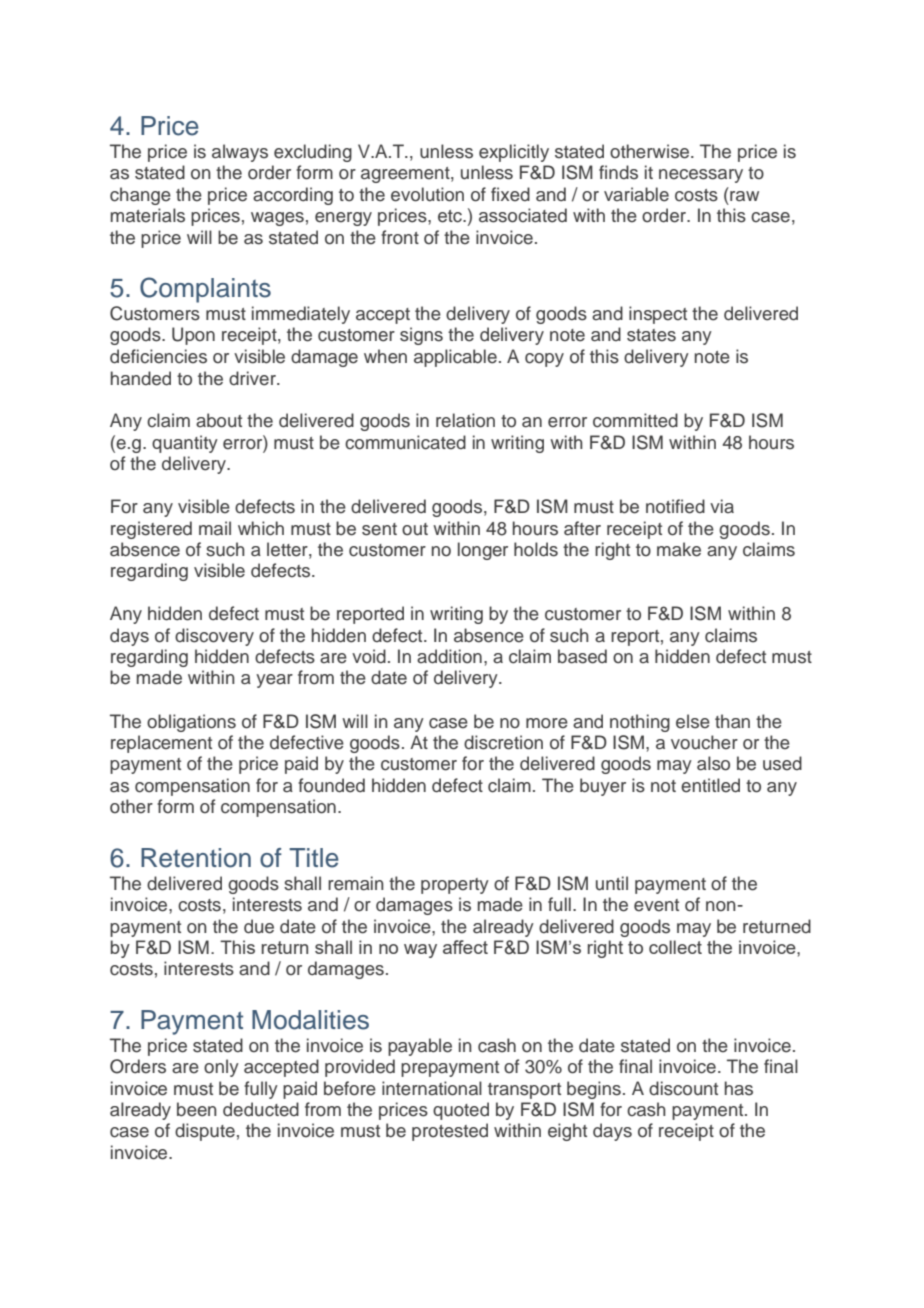 The height and width of the image is (1308, 924). What do you see at coordinates (656, 905) in the image?
I see `event` at bounding box center [656, 905].
